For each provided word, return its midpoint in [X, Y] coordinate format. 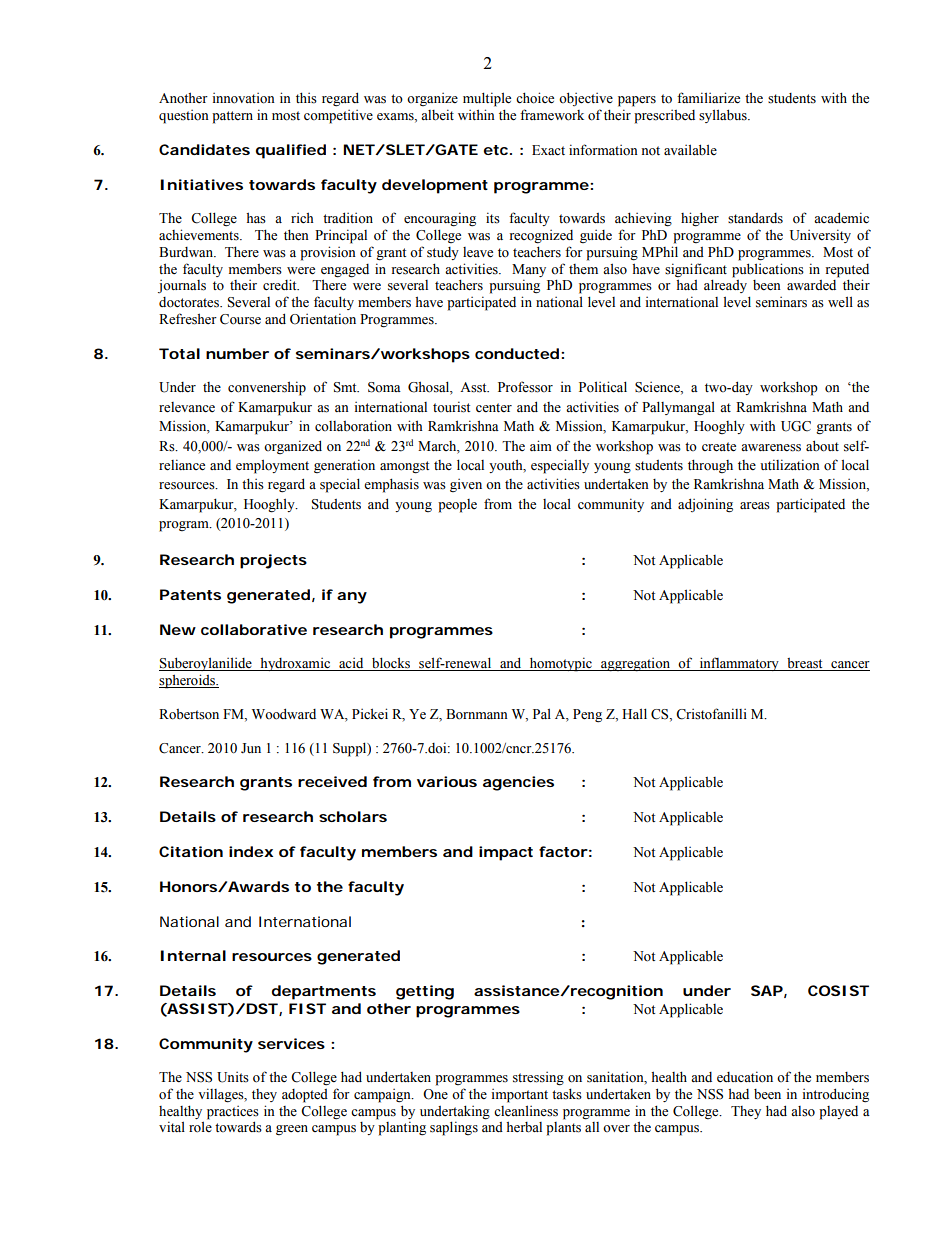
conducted [517, 353]
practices [233, 1113]
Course [240, 319]
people [457, 506]
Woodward [284, 714]
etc [497, 150]
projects [273, 561]
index [251, 851]
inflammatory [739, 664]
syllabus [724, 116]
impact [506, 853]
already [725, 286]
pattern [232, 117]
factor [563, 851]
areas [755, 506]
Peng [587, 716]
